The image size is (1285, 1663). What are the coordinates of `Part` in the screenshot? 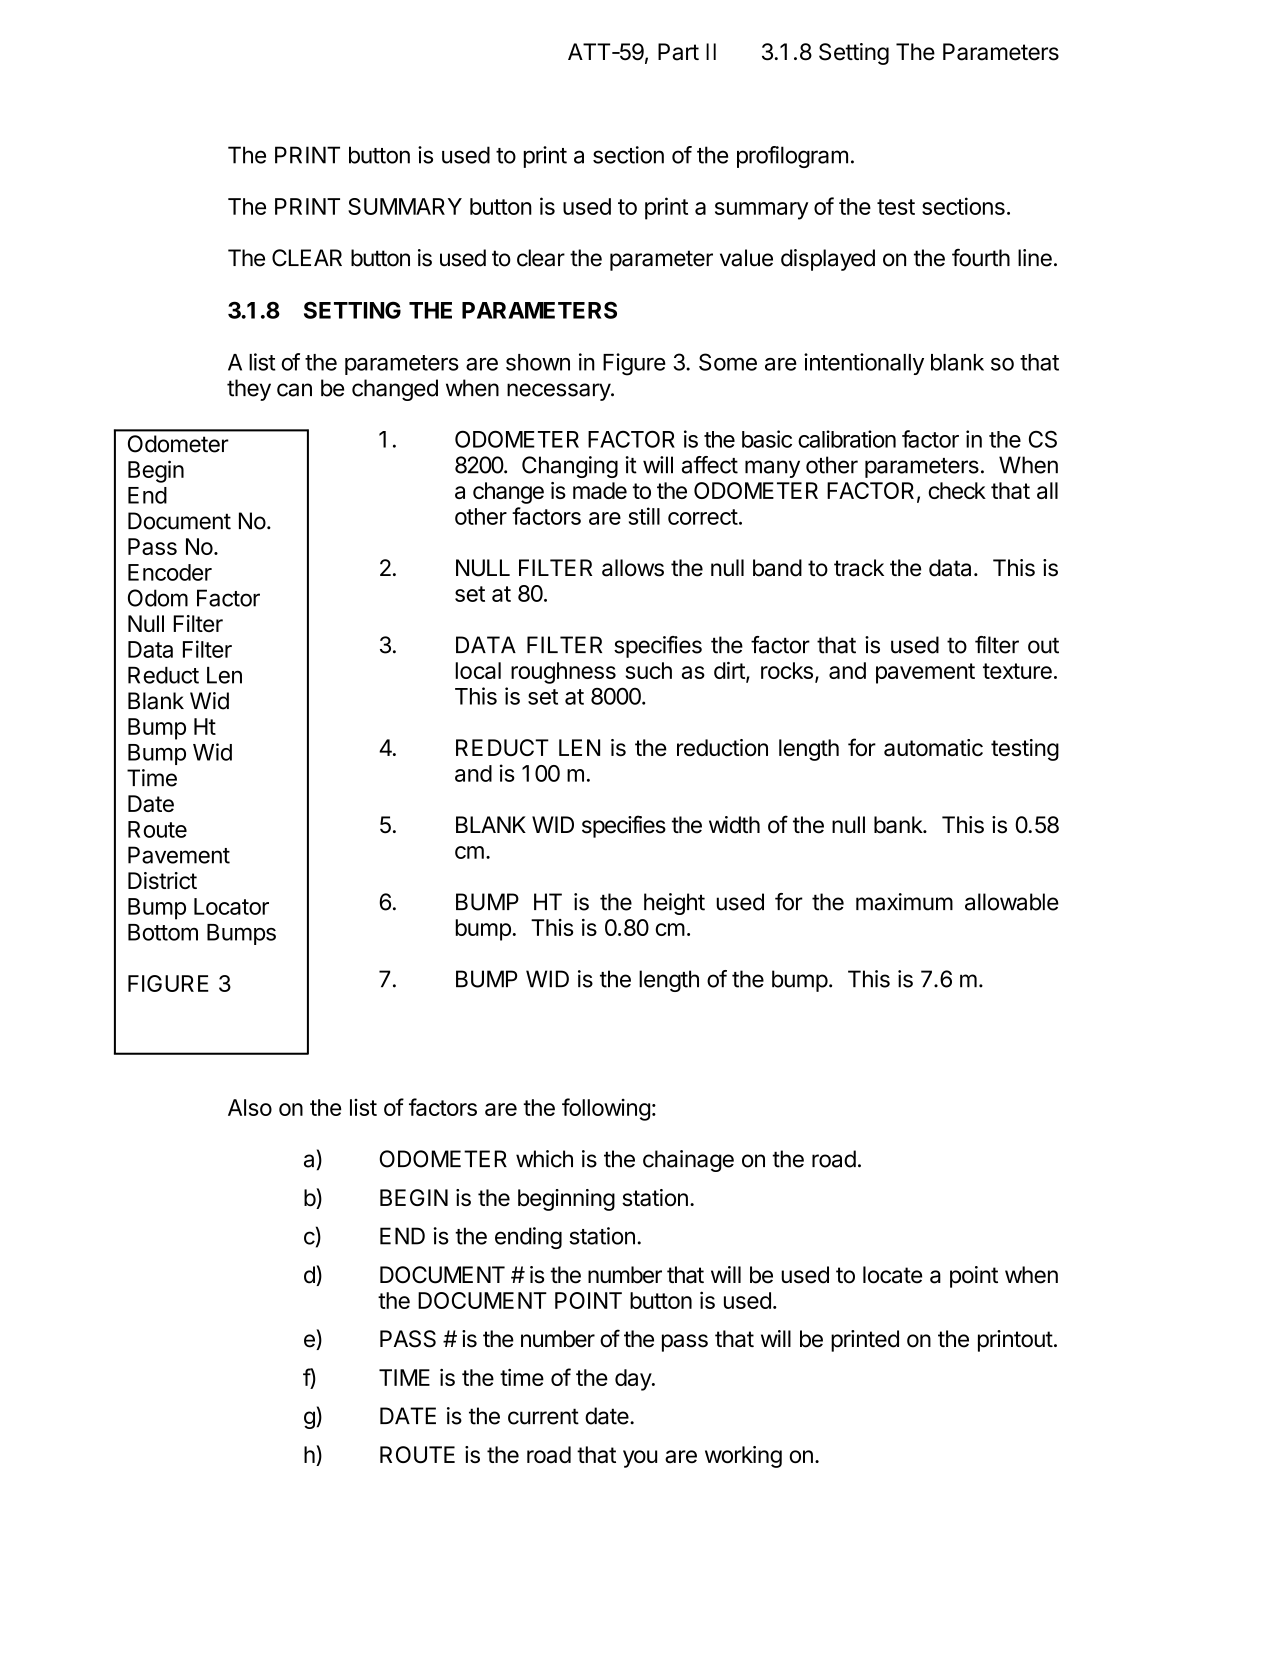 It's located at (678, 52).
